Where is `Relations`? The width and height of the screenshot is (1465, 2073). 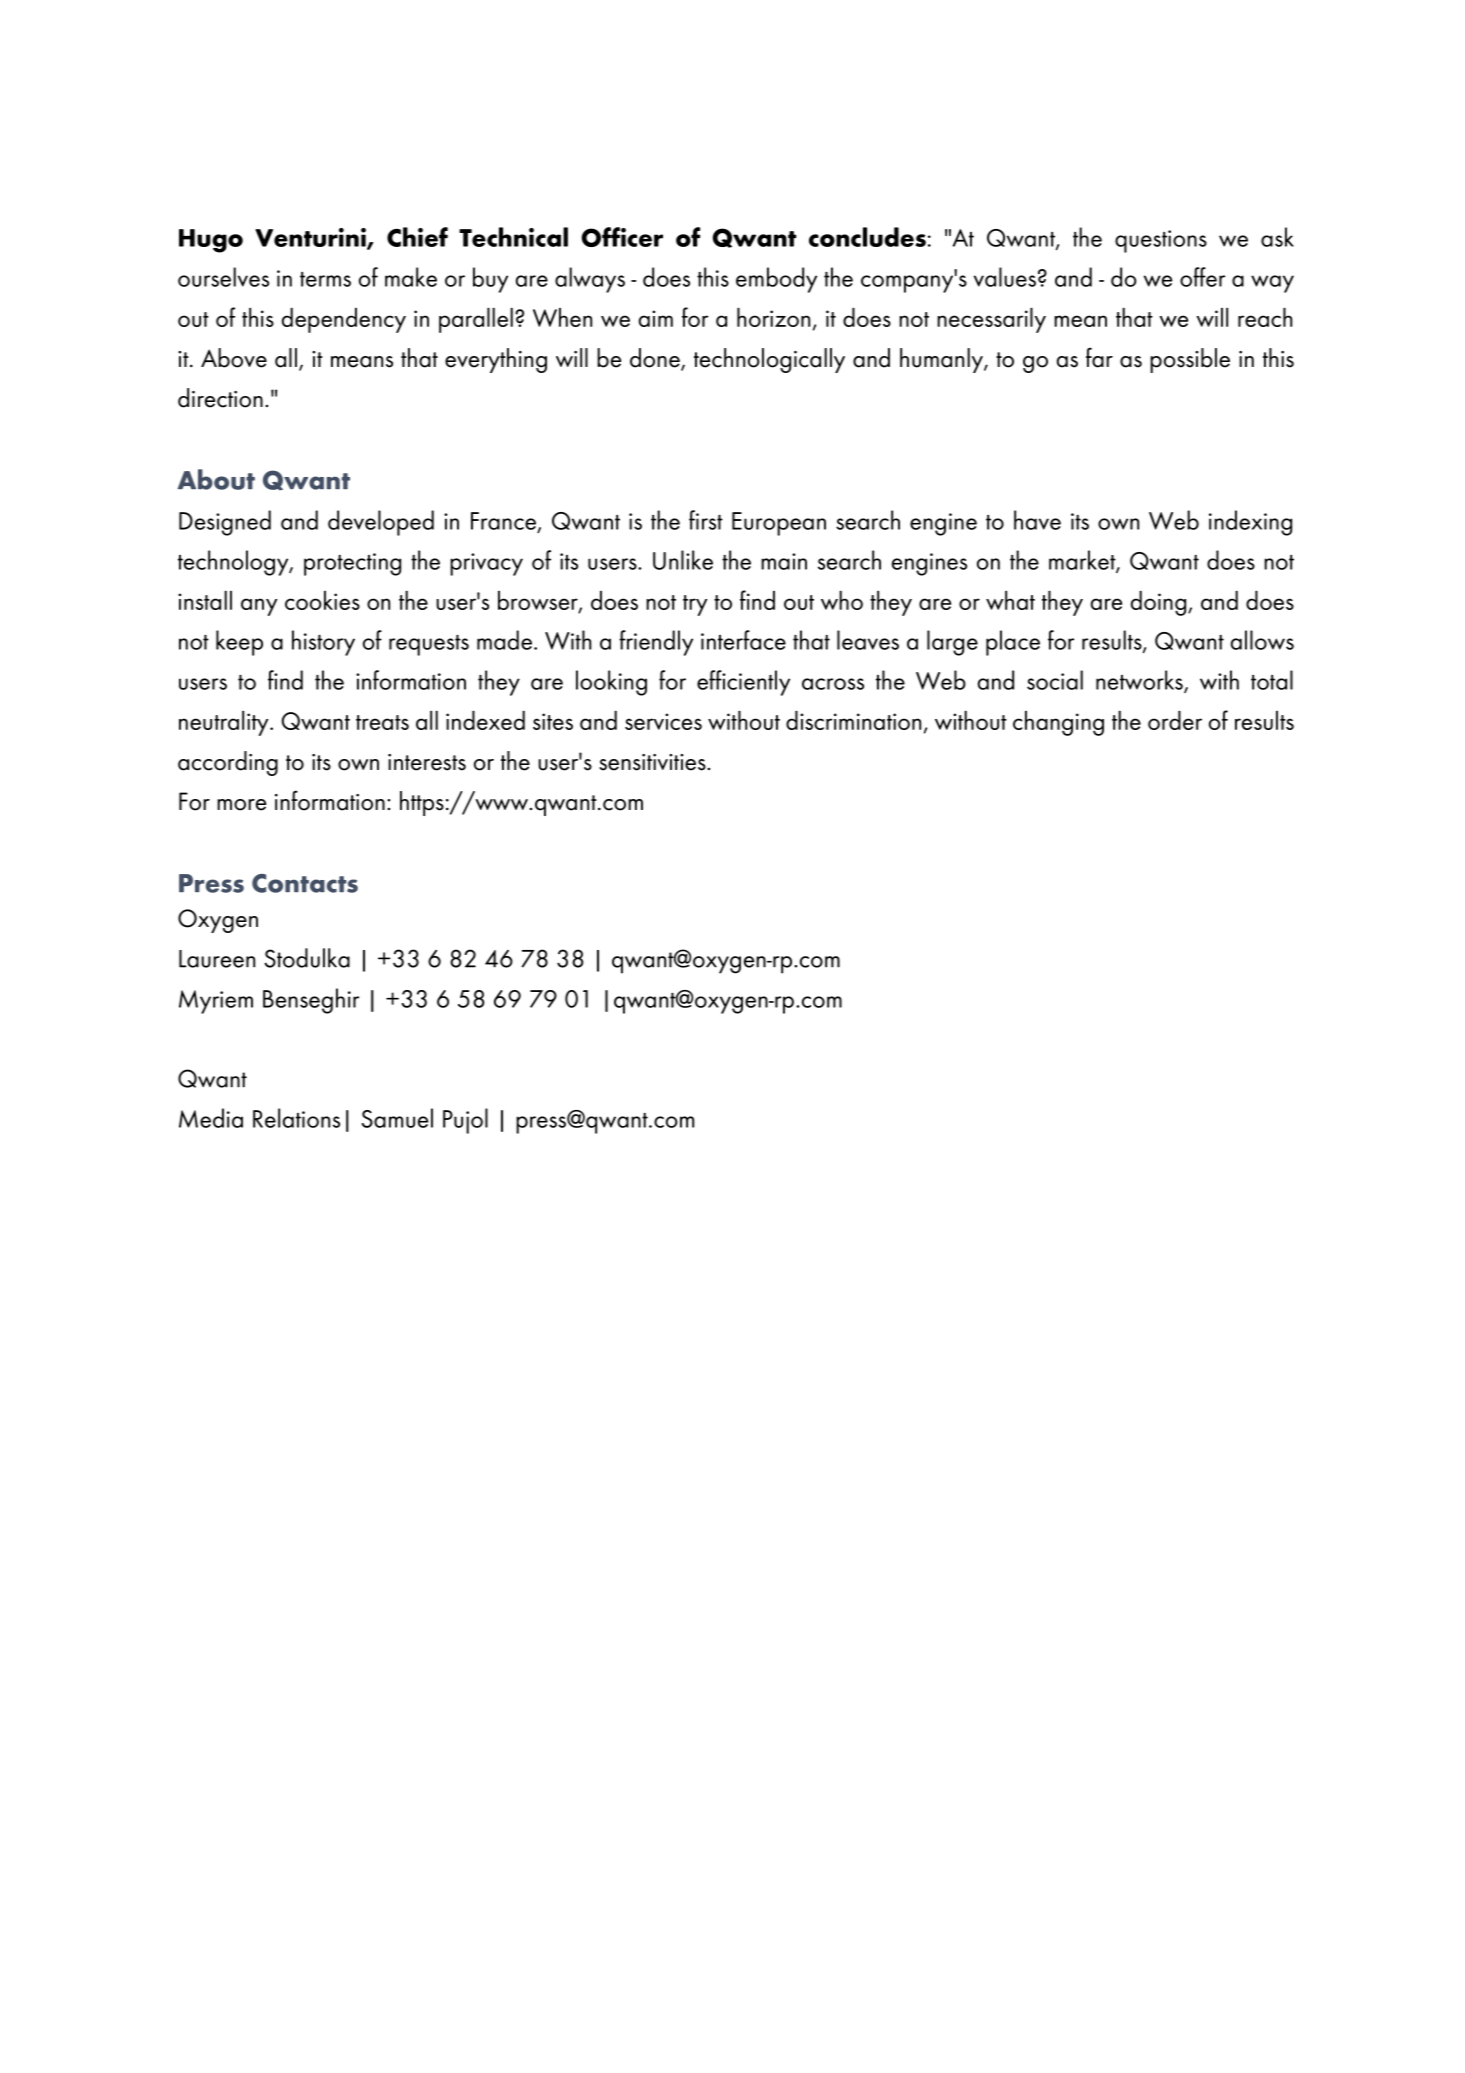
Relations is located at coordinates (296, 1118).
